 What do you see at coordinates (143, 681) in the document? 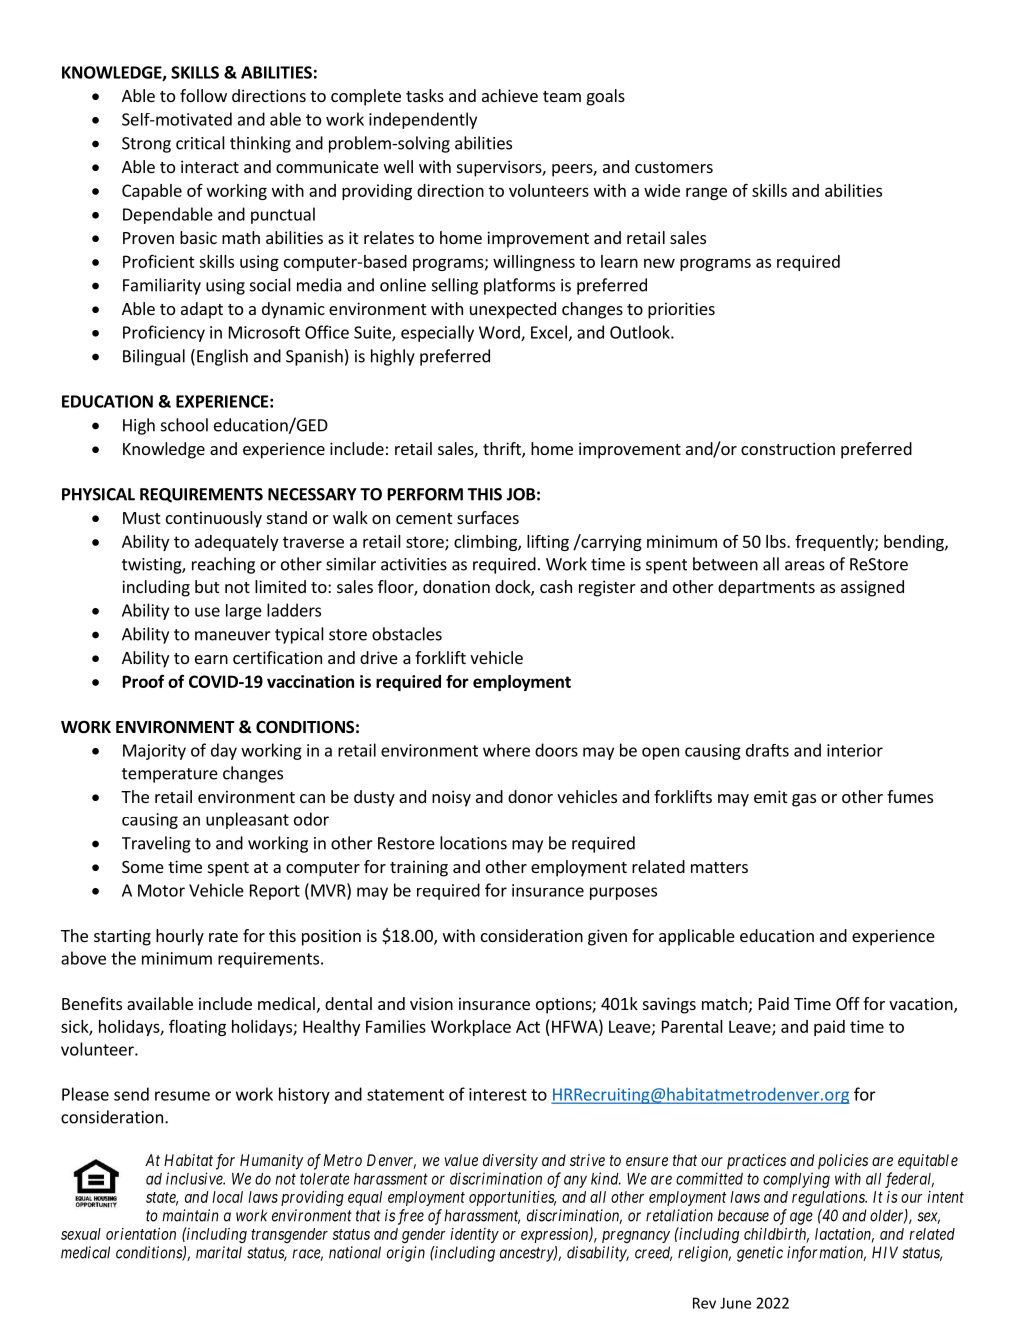
I see `Proof` at bounding box center [143, 681].
